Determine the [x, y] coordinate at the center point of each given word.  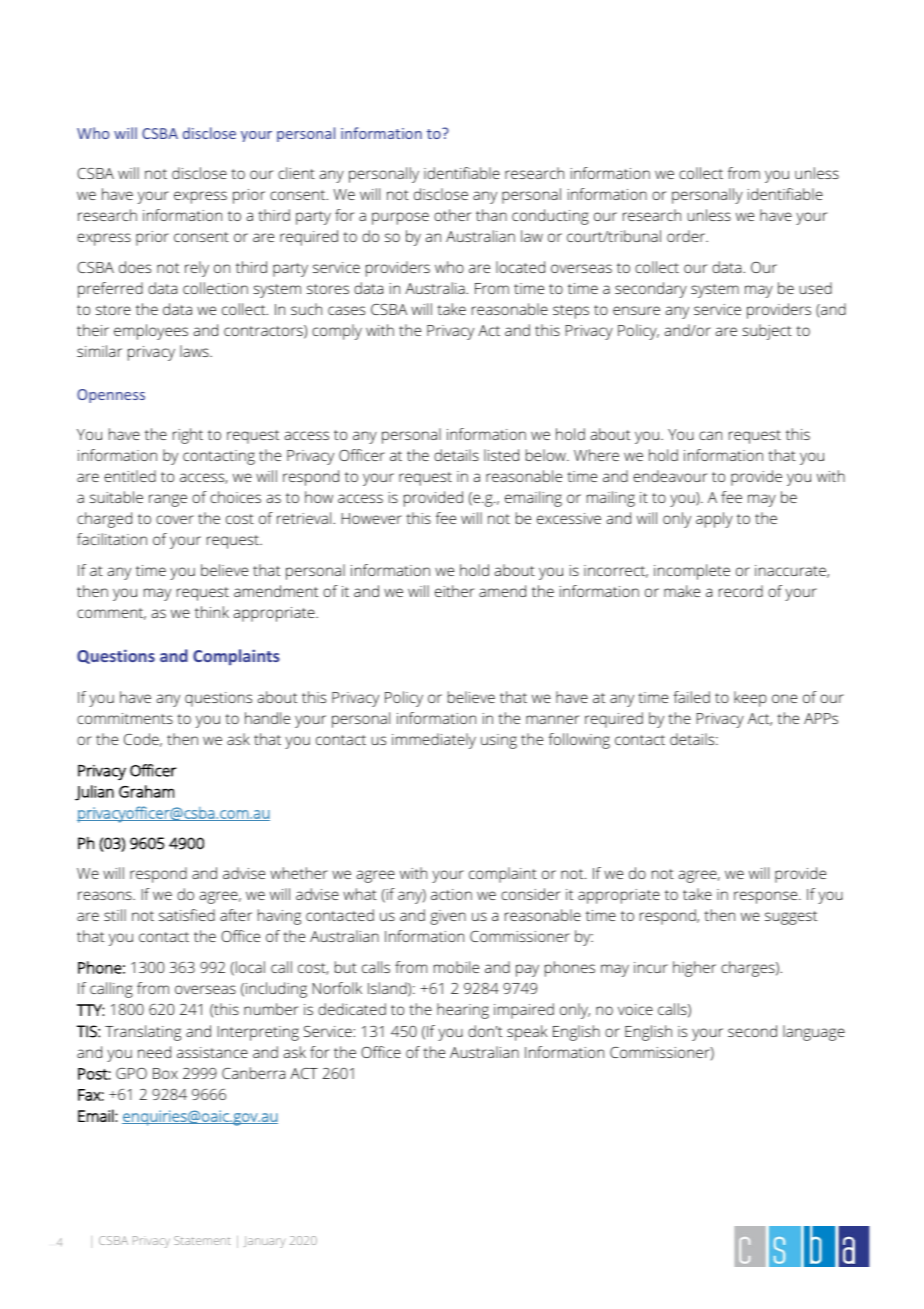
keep [750, 699]
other [452, 215]
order [687, 236]
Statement [202, 1240]
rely [197, 269]
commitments [125, 718]
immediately [434, 741]
